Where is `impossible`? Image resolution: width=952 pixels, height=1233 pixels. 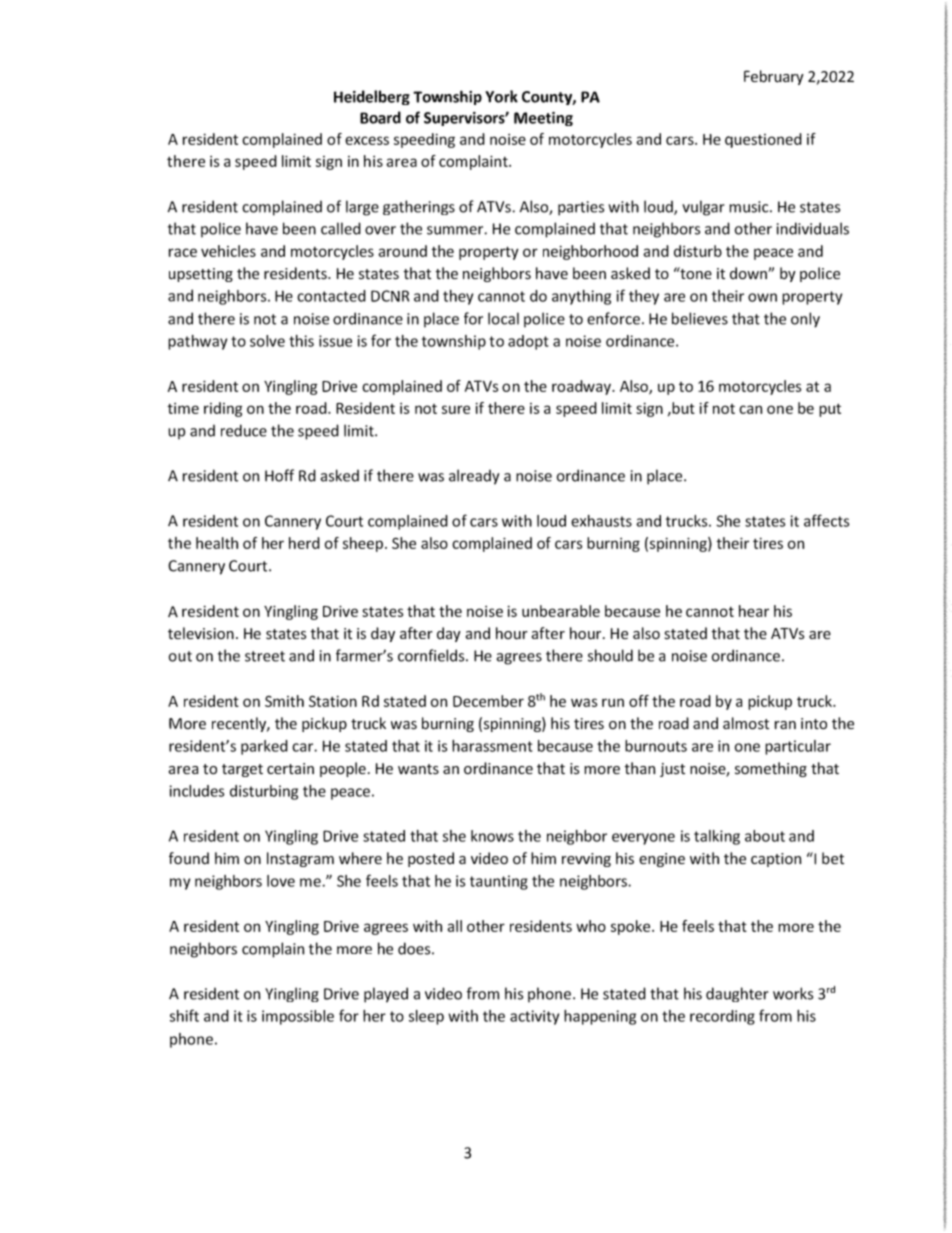
impossible is located at coordinates (298, 1017).
